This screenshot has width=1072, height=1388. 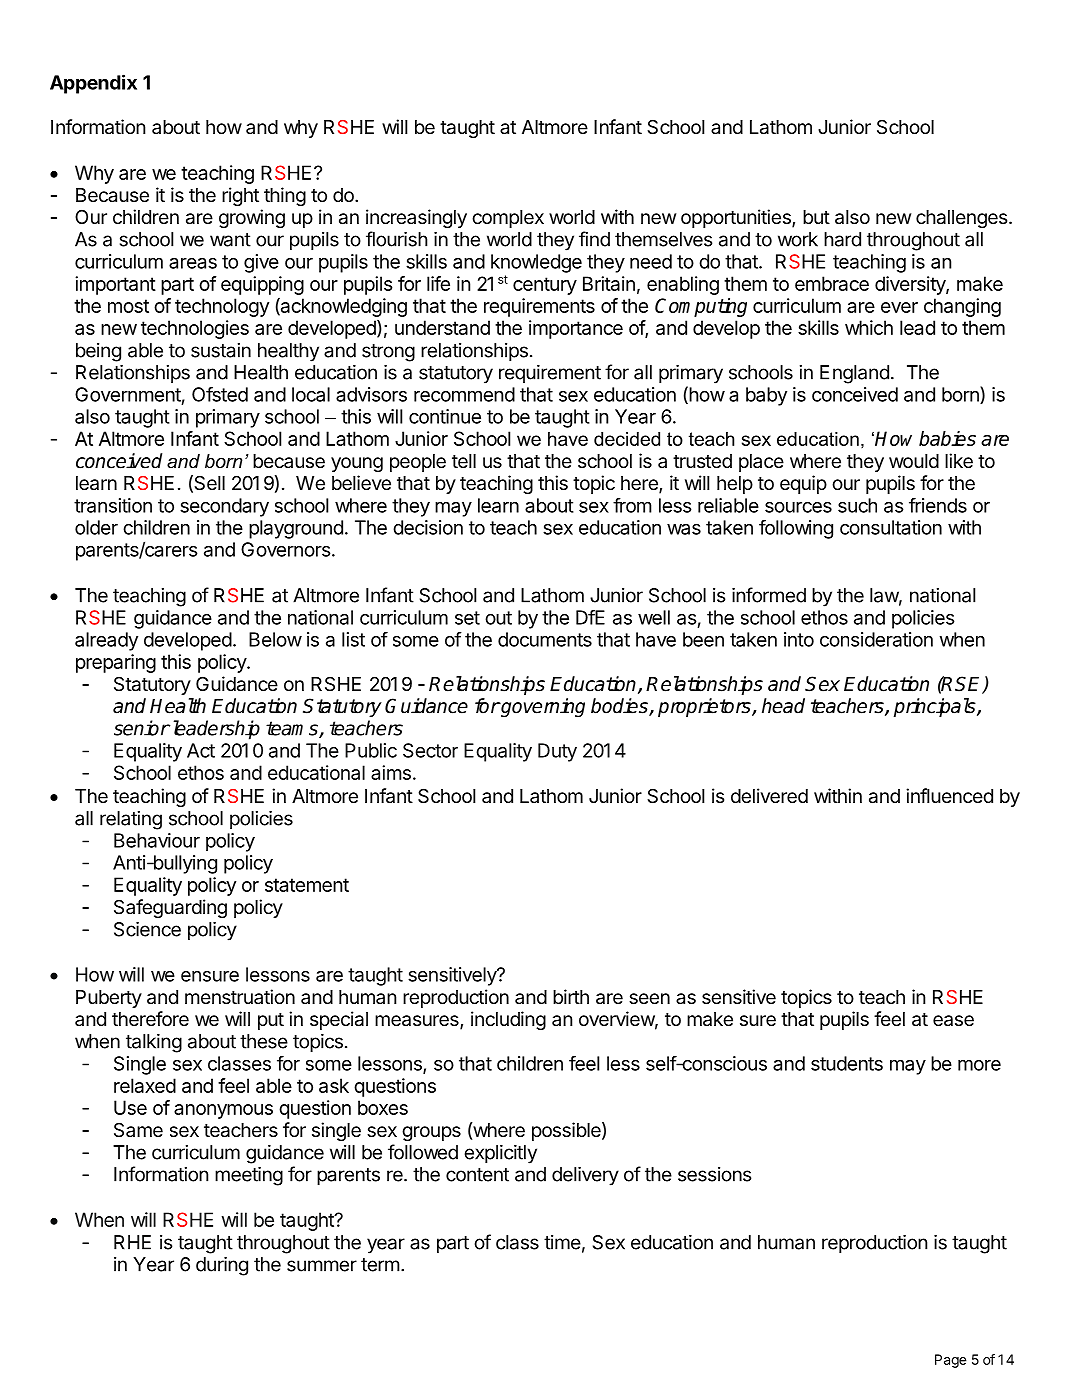 What do you see at coordinates (224, 507) in the screenshot?
I see `secondary` at bounding box center [224, 507].
